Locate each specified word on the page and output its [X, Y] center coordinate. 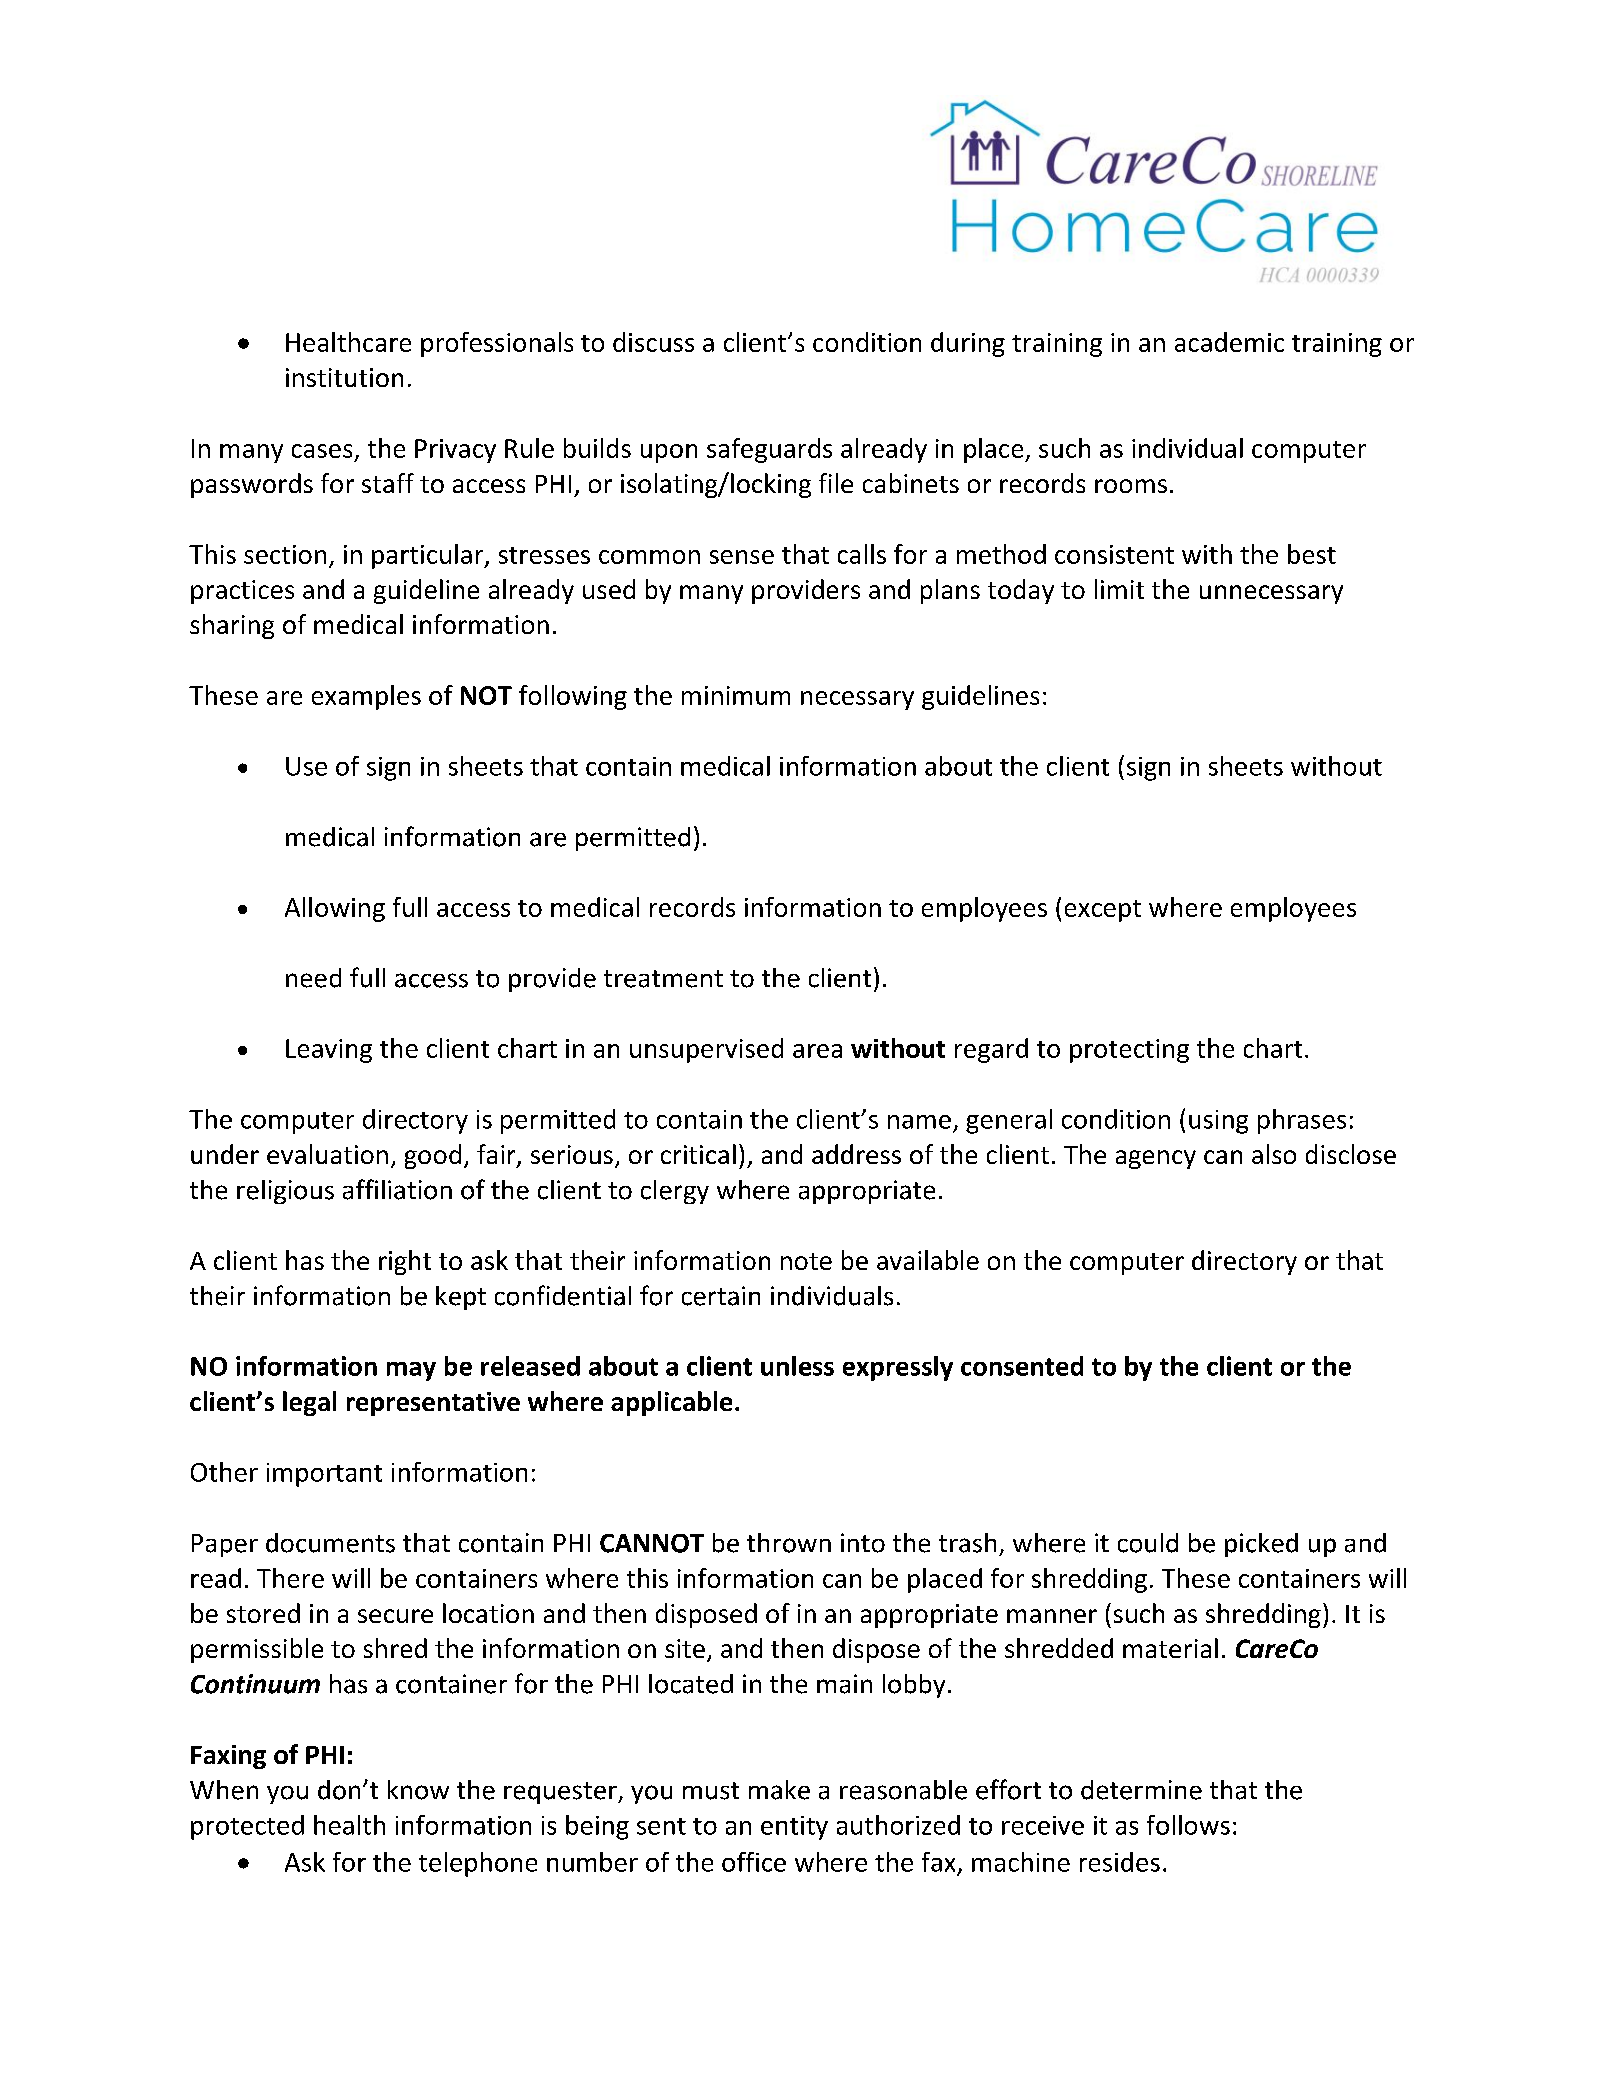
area [817, 1051]
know [418, 1790]
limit [1119, 589]
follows [1188, 1825]
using [1218, 1122]
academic [1229, 342]
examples [366, 697]
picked [1261, 1545]
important [324, 1475]
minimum [736, 695]
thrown [789, 1543]
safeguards [769, 450]
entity [794, 1828]
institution [344, 377]
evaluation [327, 1154]
